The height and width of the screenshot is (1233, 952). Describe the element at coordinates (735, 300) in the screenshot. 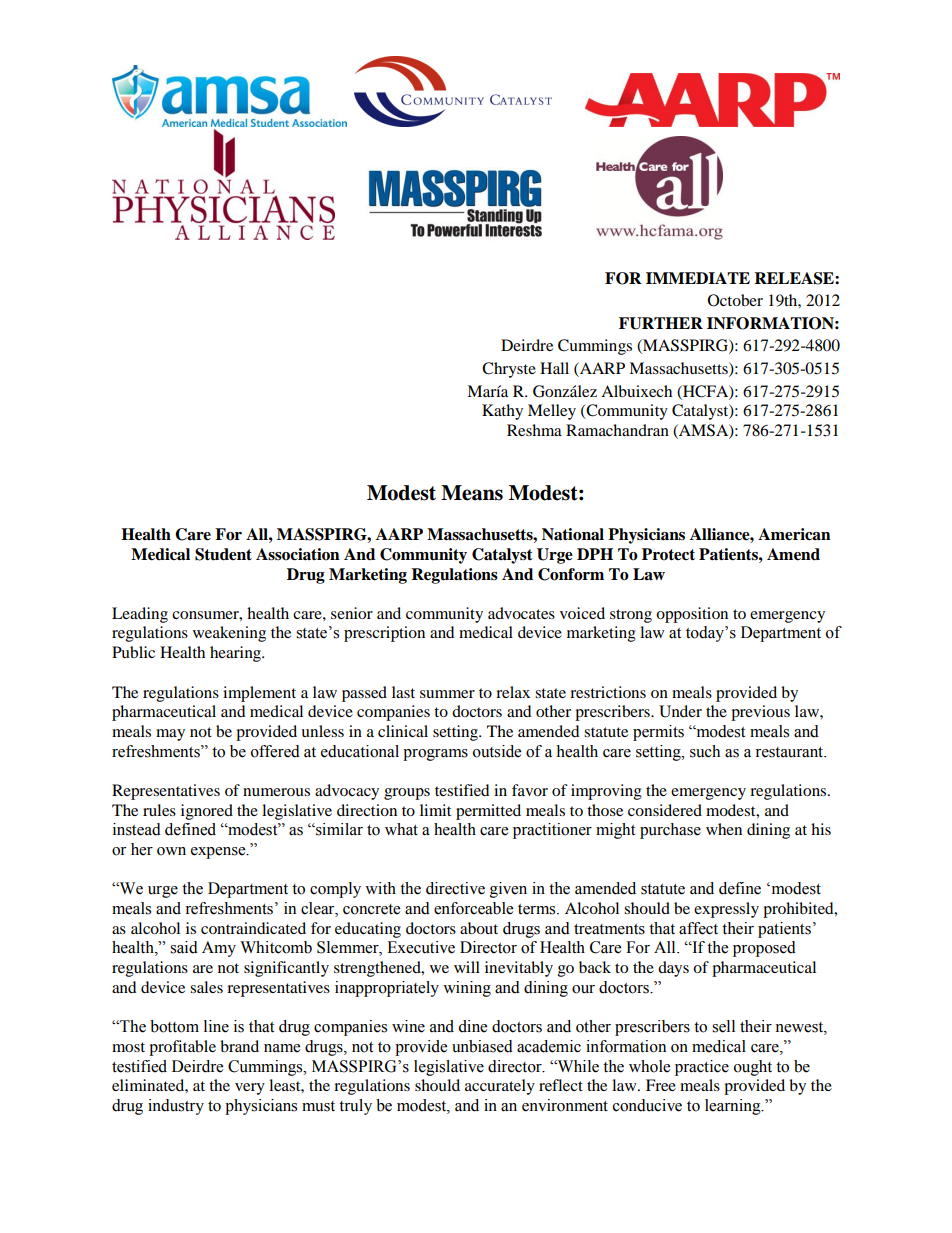

I see `October` at that location.
